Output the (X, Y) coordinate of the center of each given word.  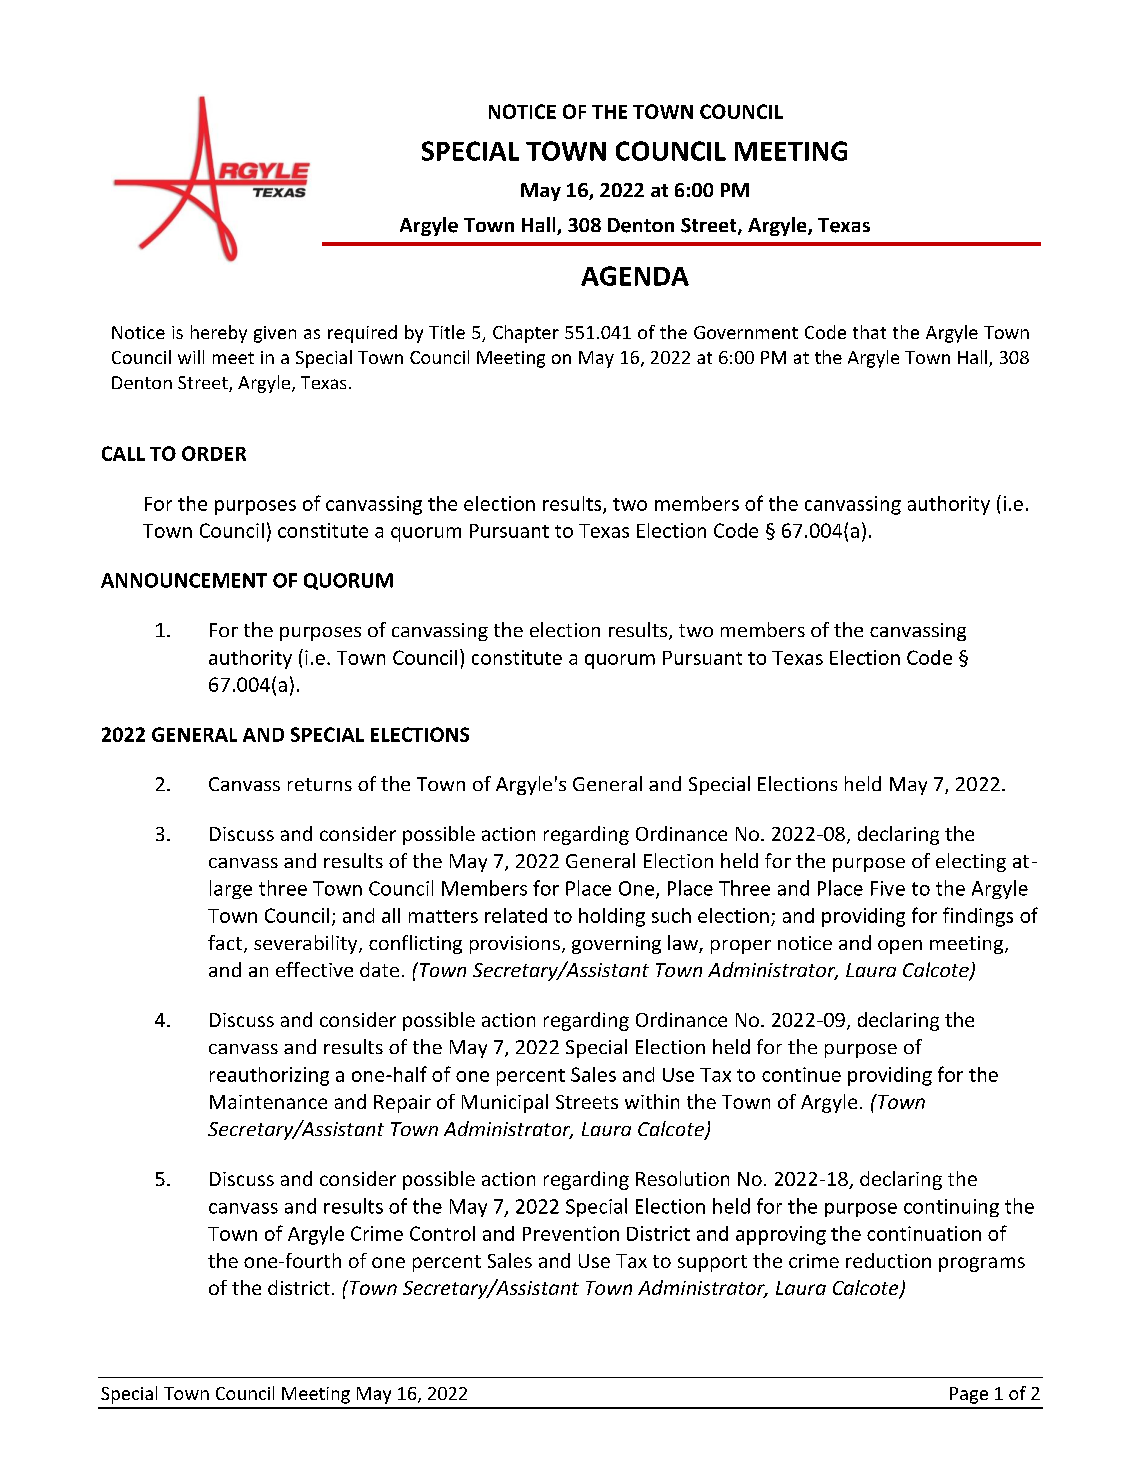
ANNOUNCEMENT (184, 580)
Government (746, 332)
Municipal (505, 1103)
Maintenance (268, 1102)
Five (888, 888)
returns (320, 784)
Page (969, 1395)
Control (442, 1233)
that (869, 332)
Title (447, 332)
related (516, 915)
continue (801, 1074)
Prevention (571, 1233)
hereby (219, 334)
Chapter (526, 334)
